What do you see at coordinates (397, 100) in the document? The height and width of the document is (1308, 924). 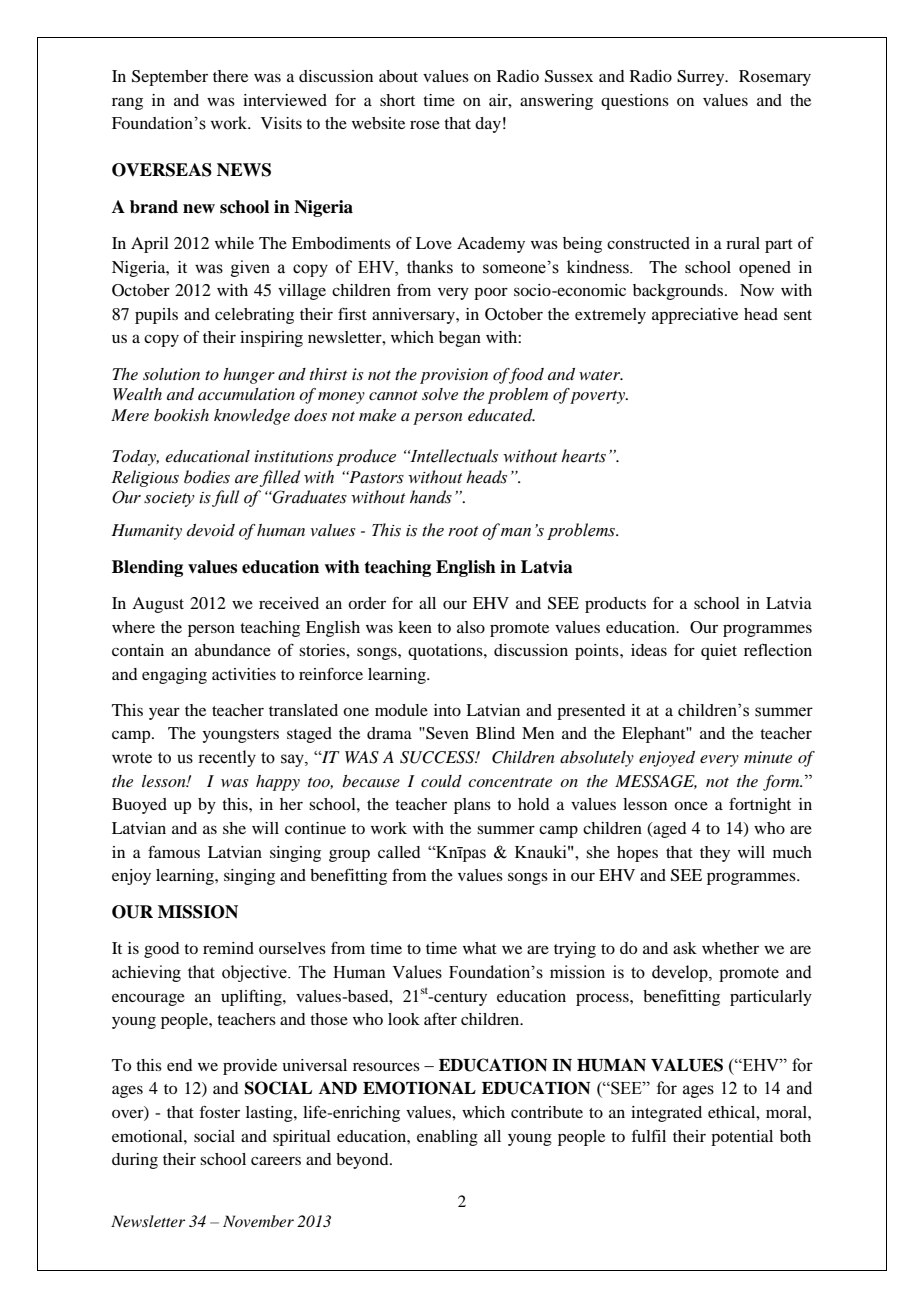 I see `short` at bounding box center [397, 100].
